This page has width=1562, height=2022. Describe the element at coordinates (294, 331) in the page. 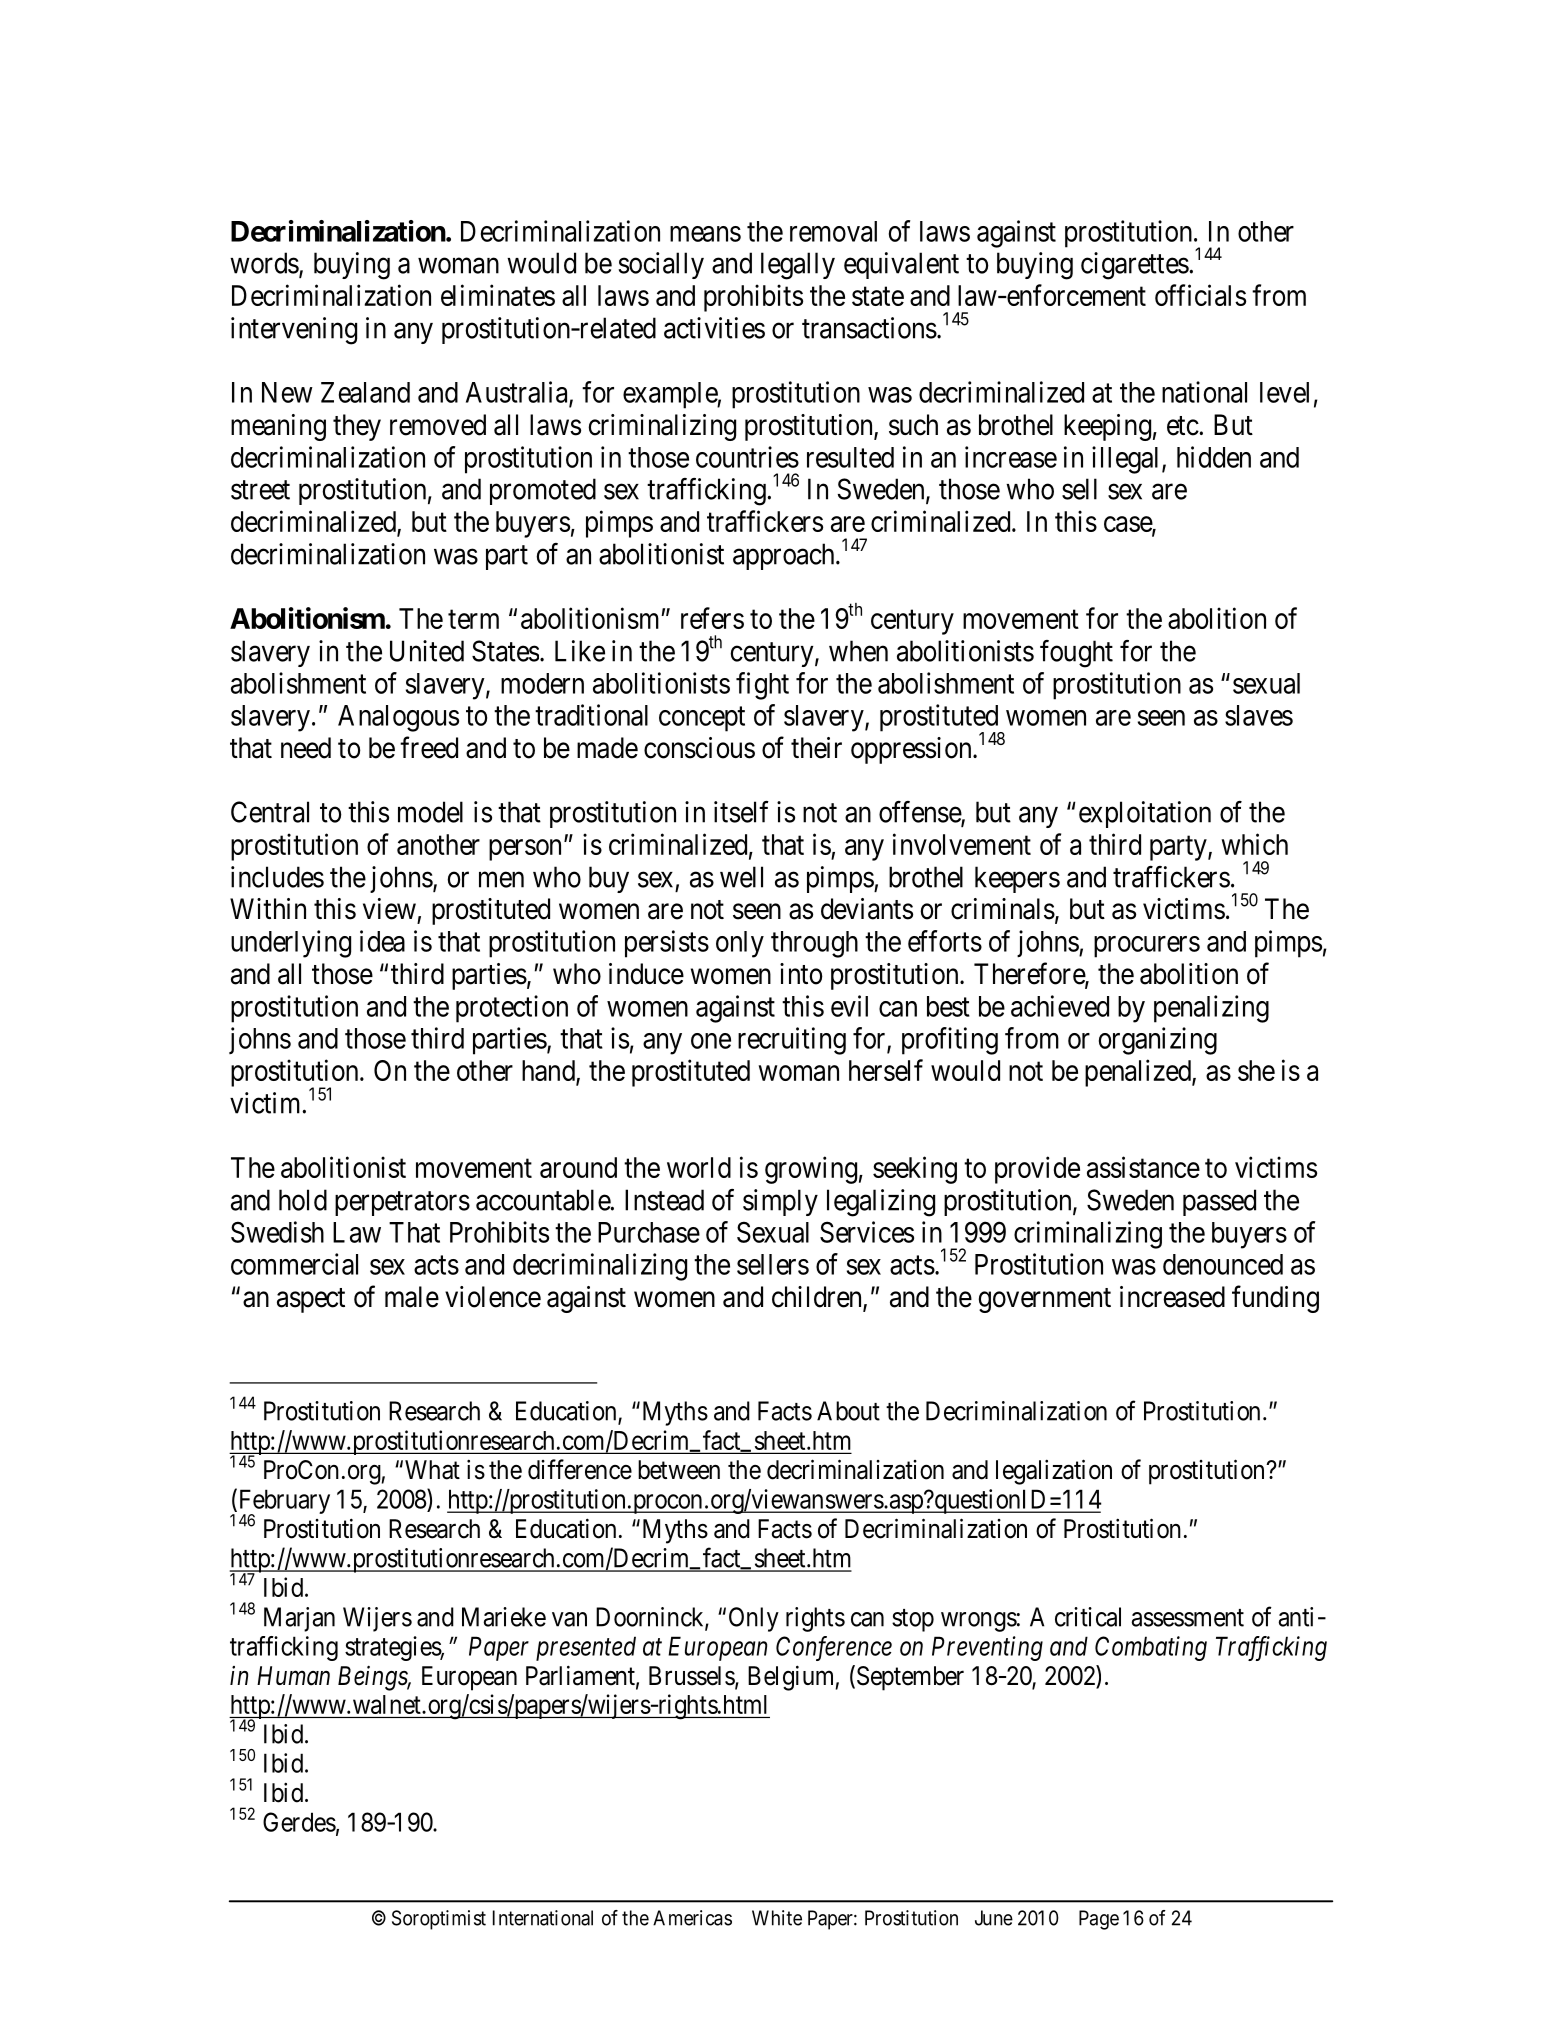

I see `intervening` at that location.
